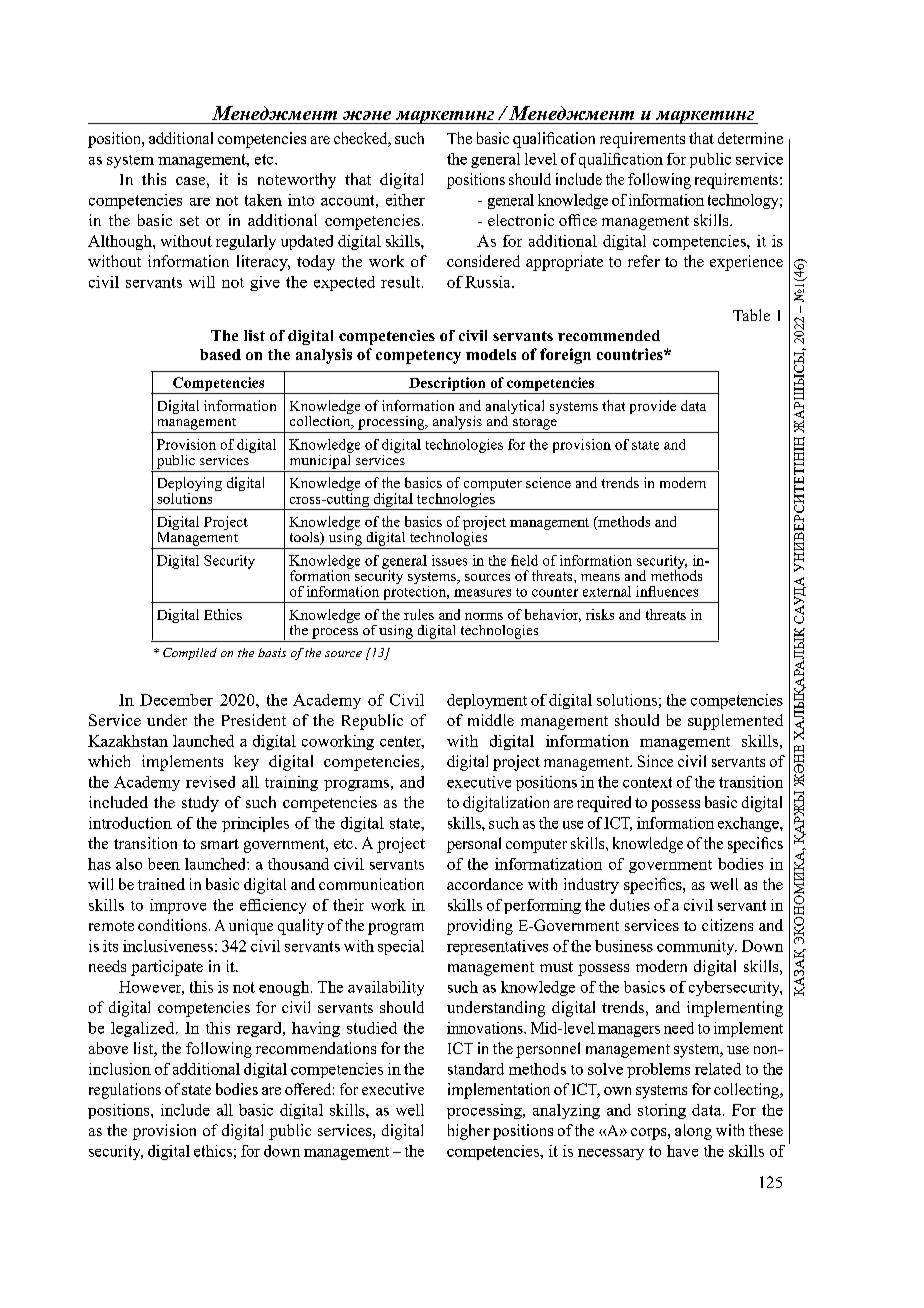 Image resolution: width=924 pixels, height=1308 pixels. What do you see at coordinates (485, 884) in the screenshot?
I see `accordance` at bounding box center [485, 884].
